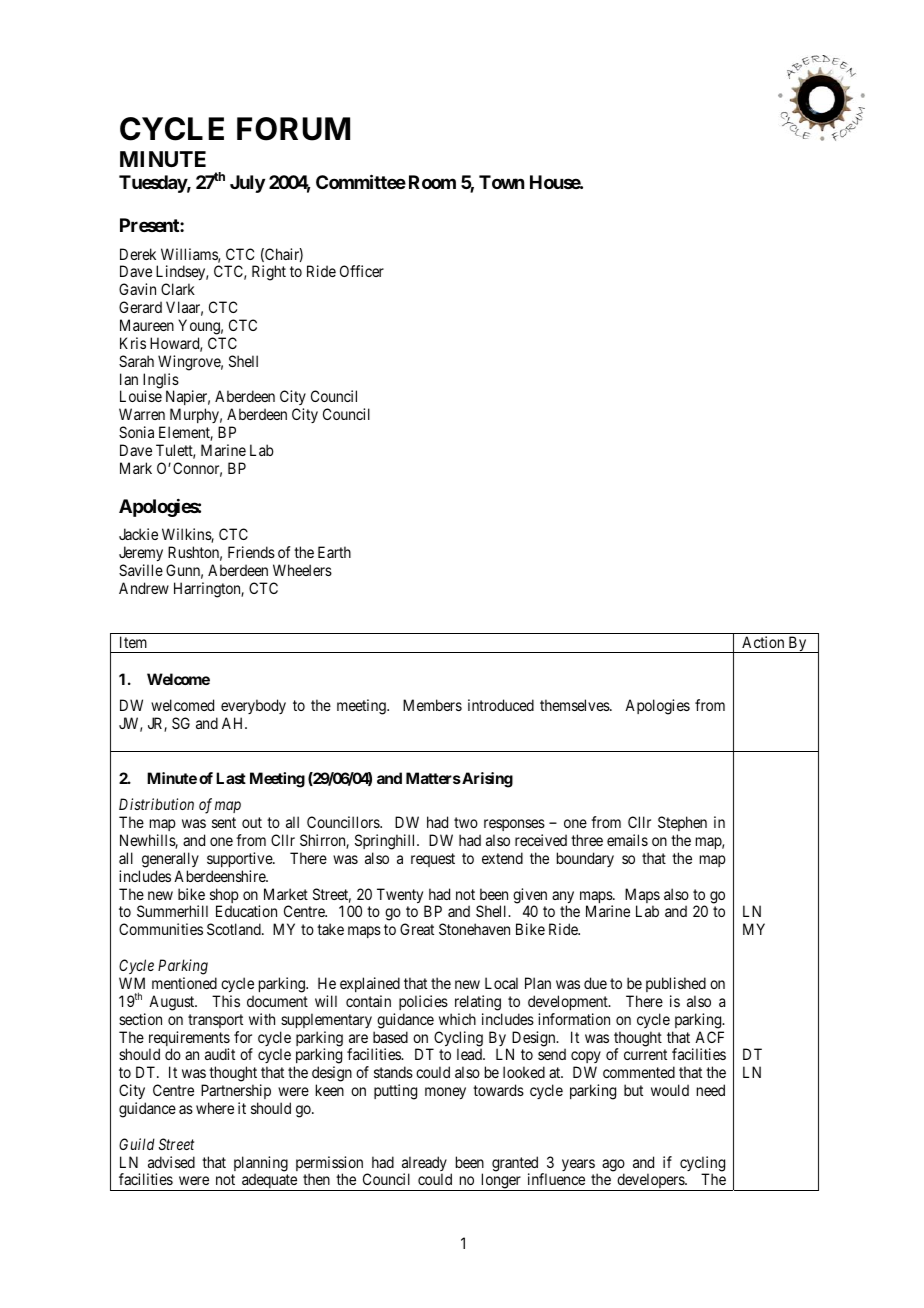 The height and width of the document is (1308, 924). What do you see at coordinates (486, 780) in the document?
I see `Arising` at bounding box center [486, 780].
